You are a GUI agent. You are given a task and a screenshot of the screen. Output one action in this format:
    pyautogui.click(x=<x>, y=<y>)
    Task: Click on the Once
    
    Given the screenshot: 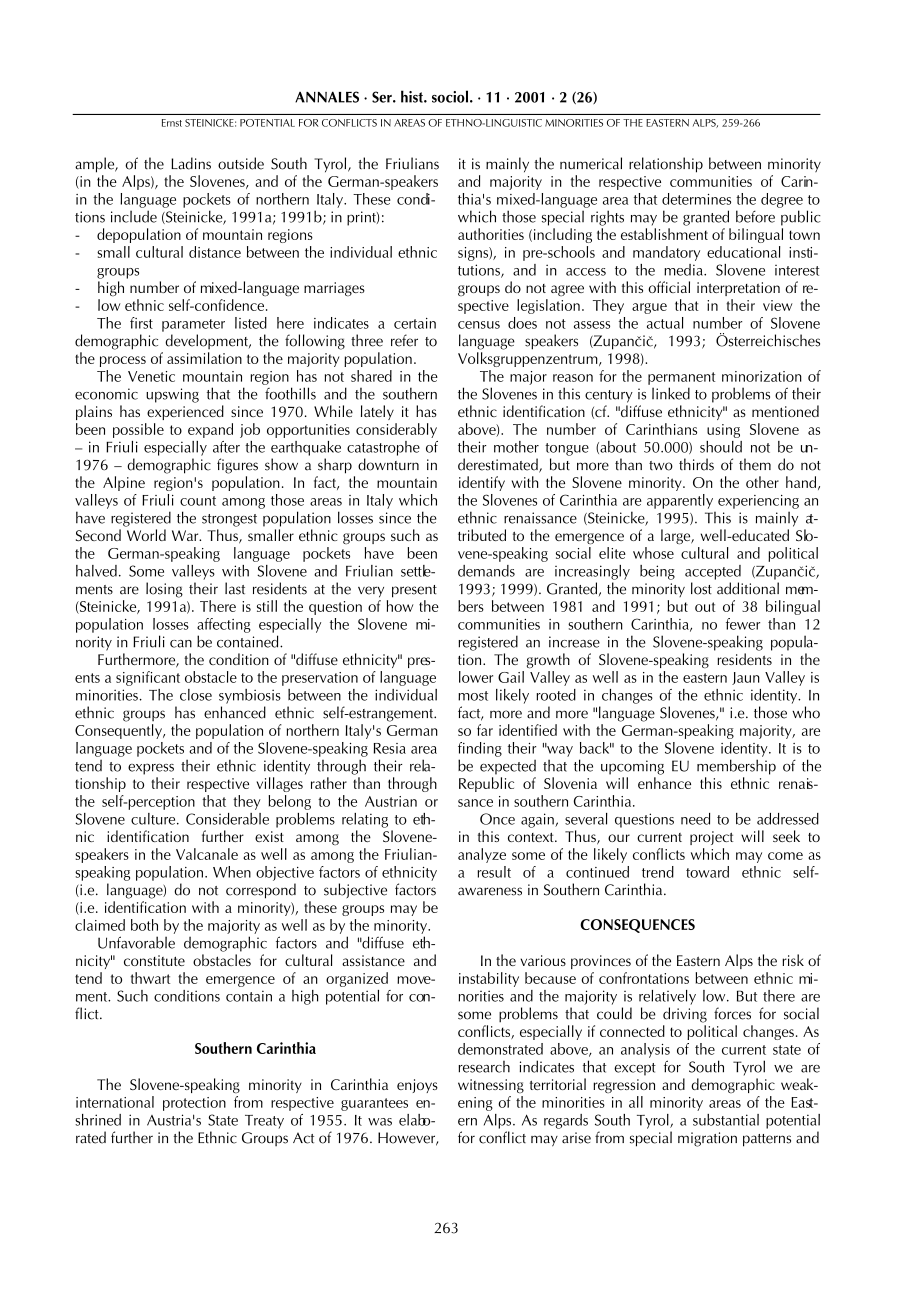 What is the action you would take?
    pyautogui.click(x=497, y=819)
